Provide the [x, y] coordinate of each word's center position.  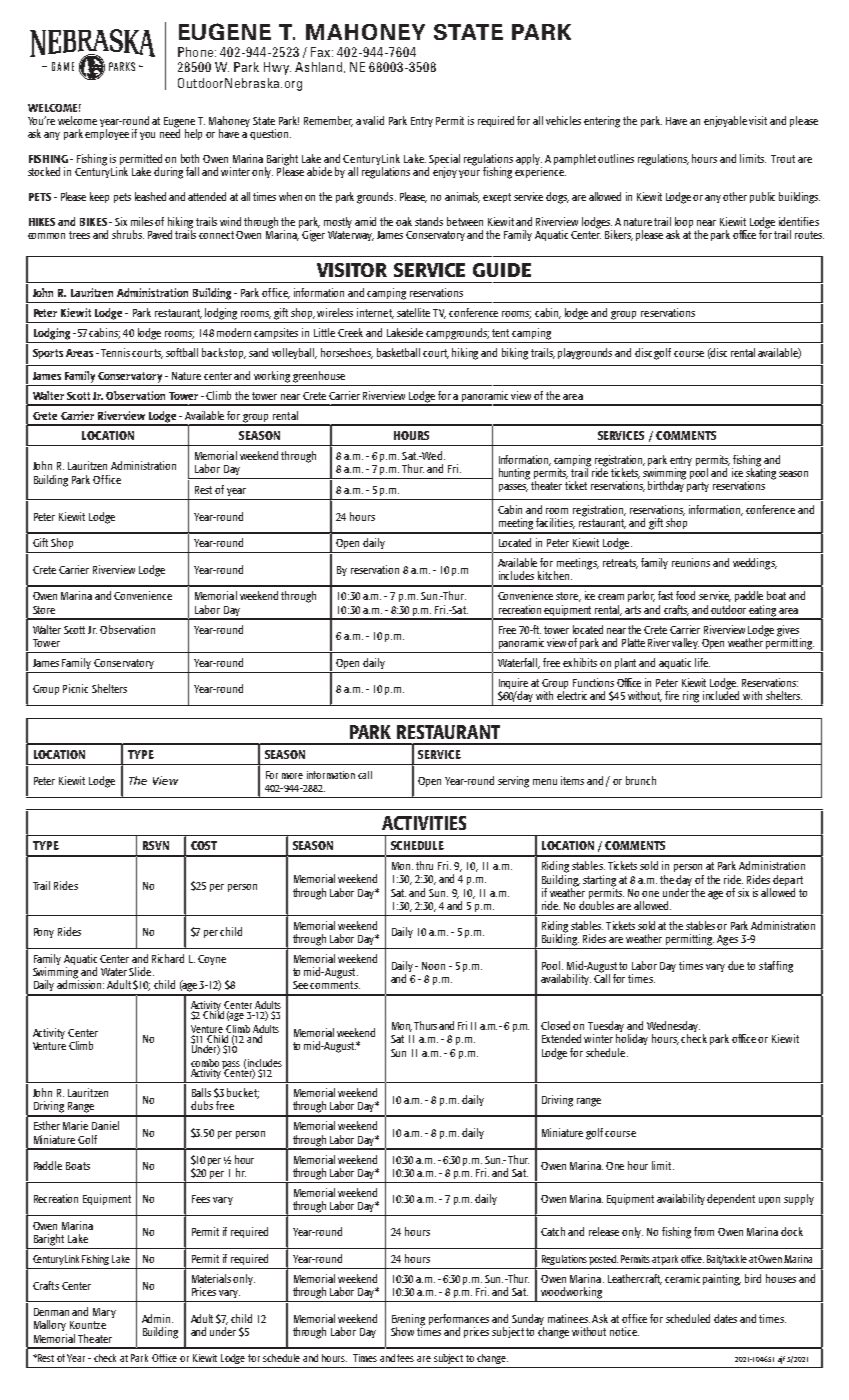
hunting [514, 474]
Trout [783, 159]
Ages [727, 940]
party [698, 487]
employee [107, 134]
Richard [168, 958]
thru [424, 865]
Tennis [115, 352]
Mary [104, 1313]
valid [373, 120]
